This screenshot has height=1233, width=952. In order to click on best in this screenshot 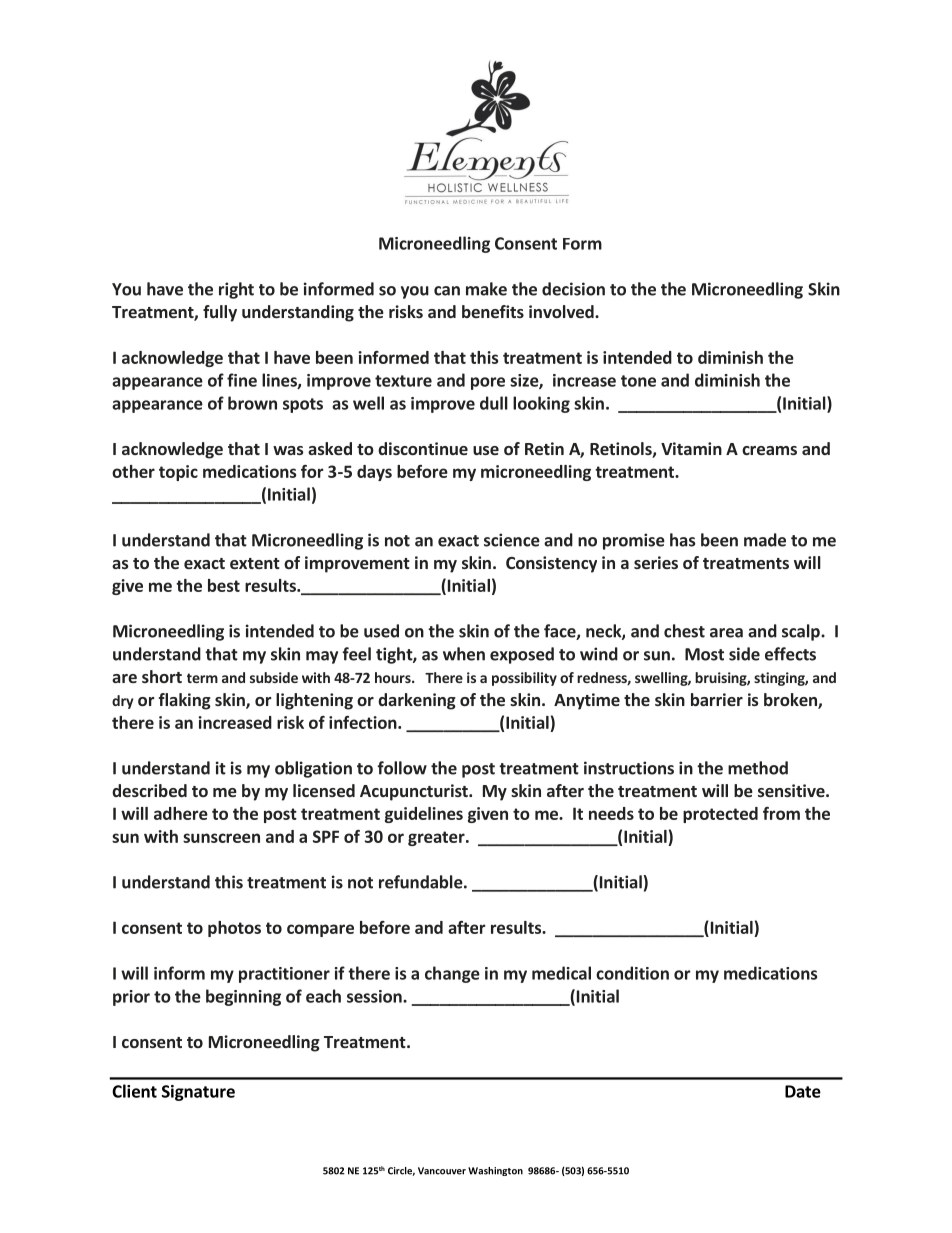, I will do `click(224, 585)`.
